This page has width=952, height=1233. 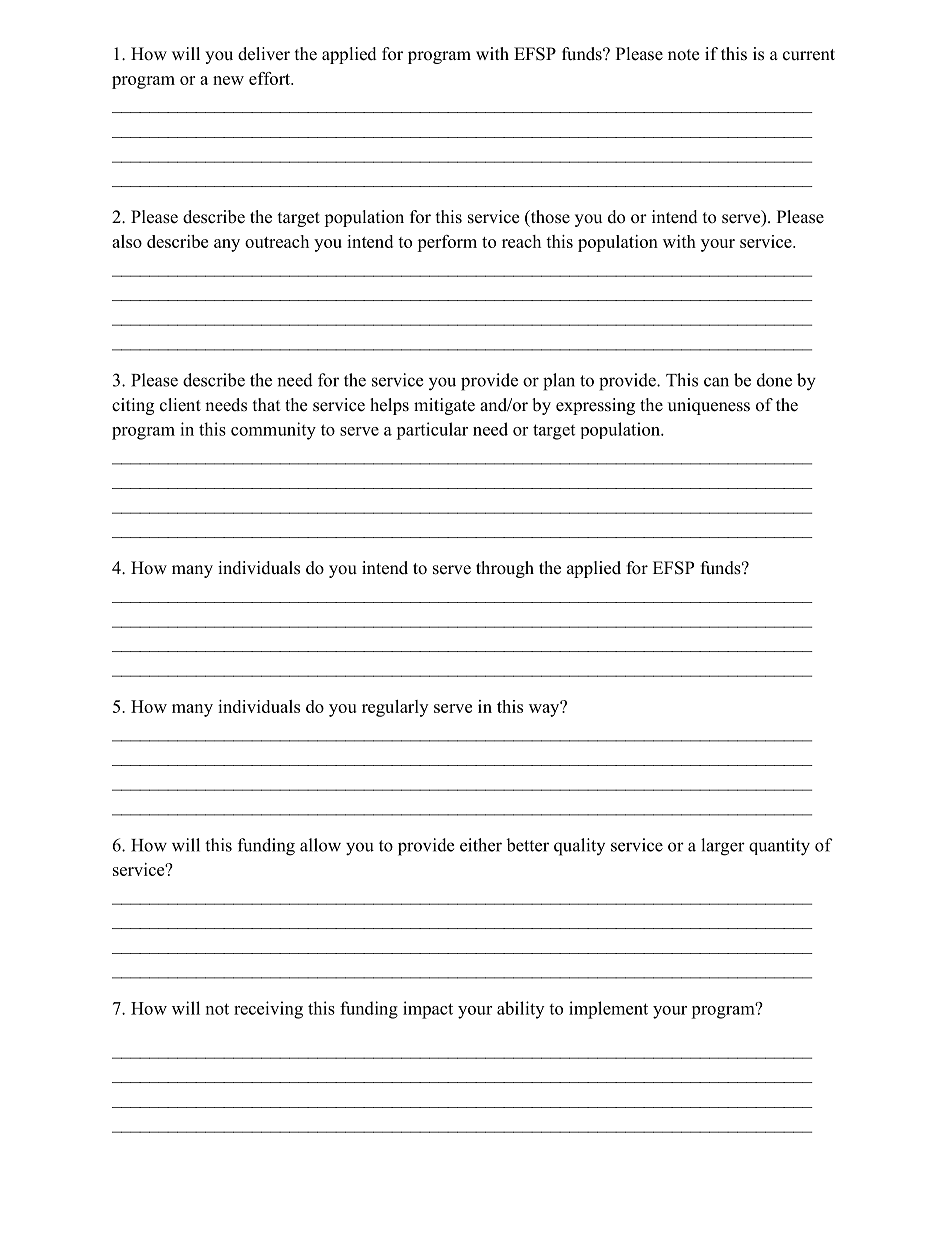 What do you see at coordinates (716, 382) in the page?
I see `can` at bounding box center [716, 382].
